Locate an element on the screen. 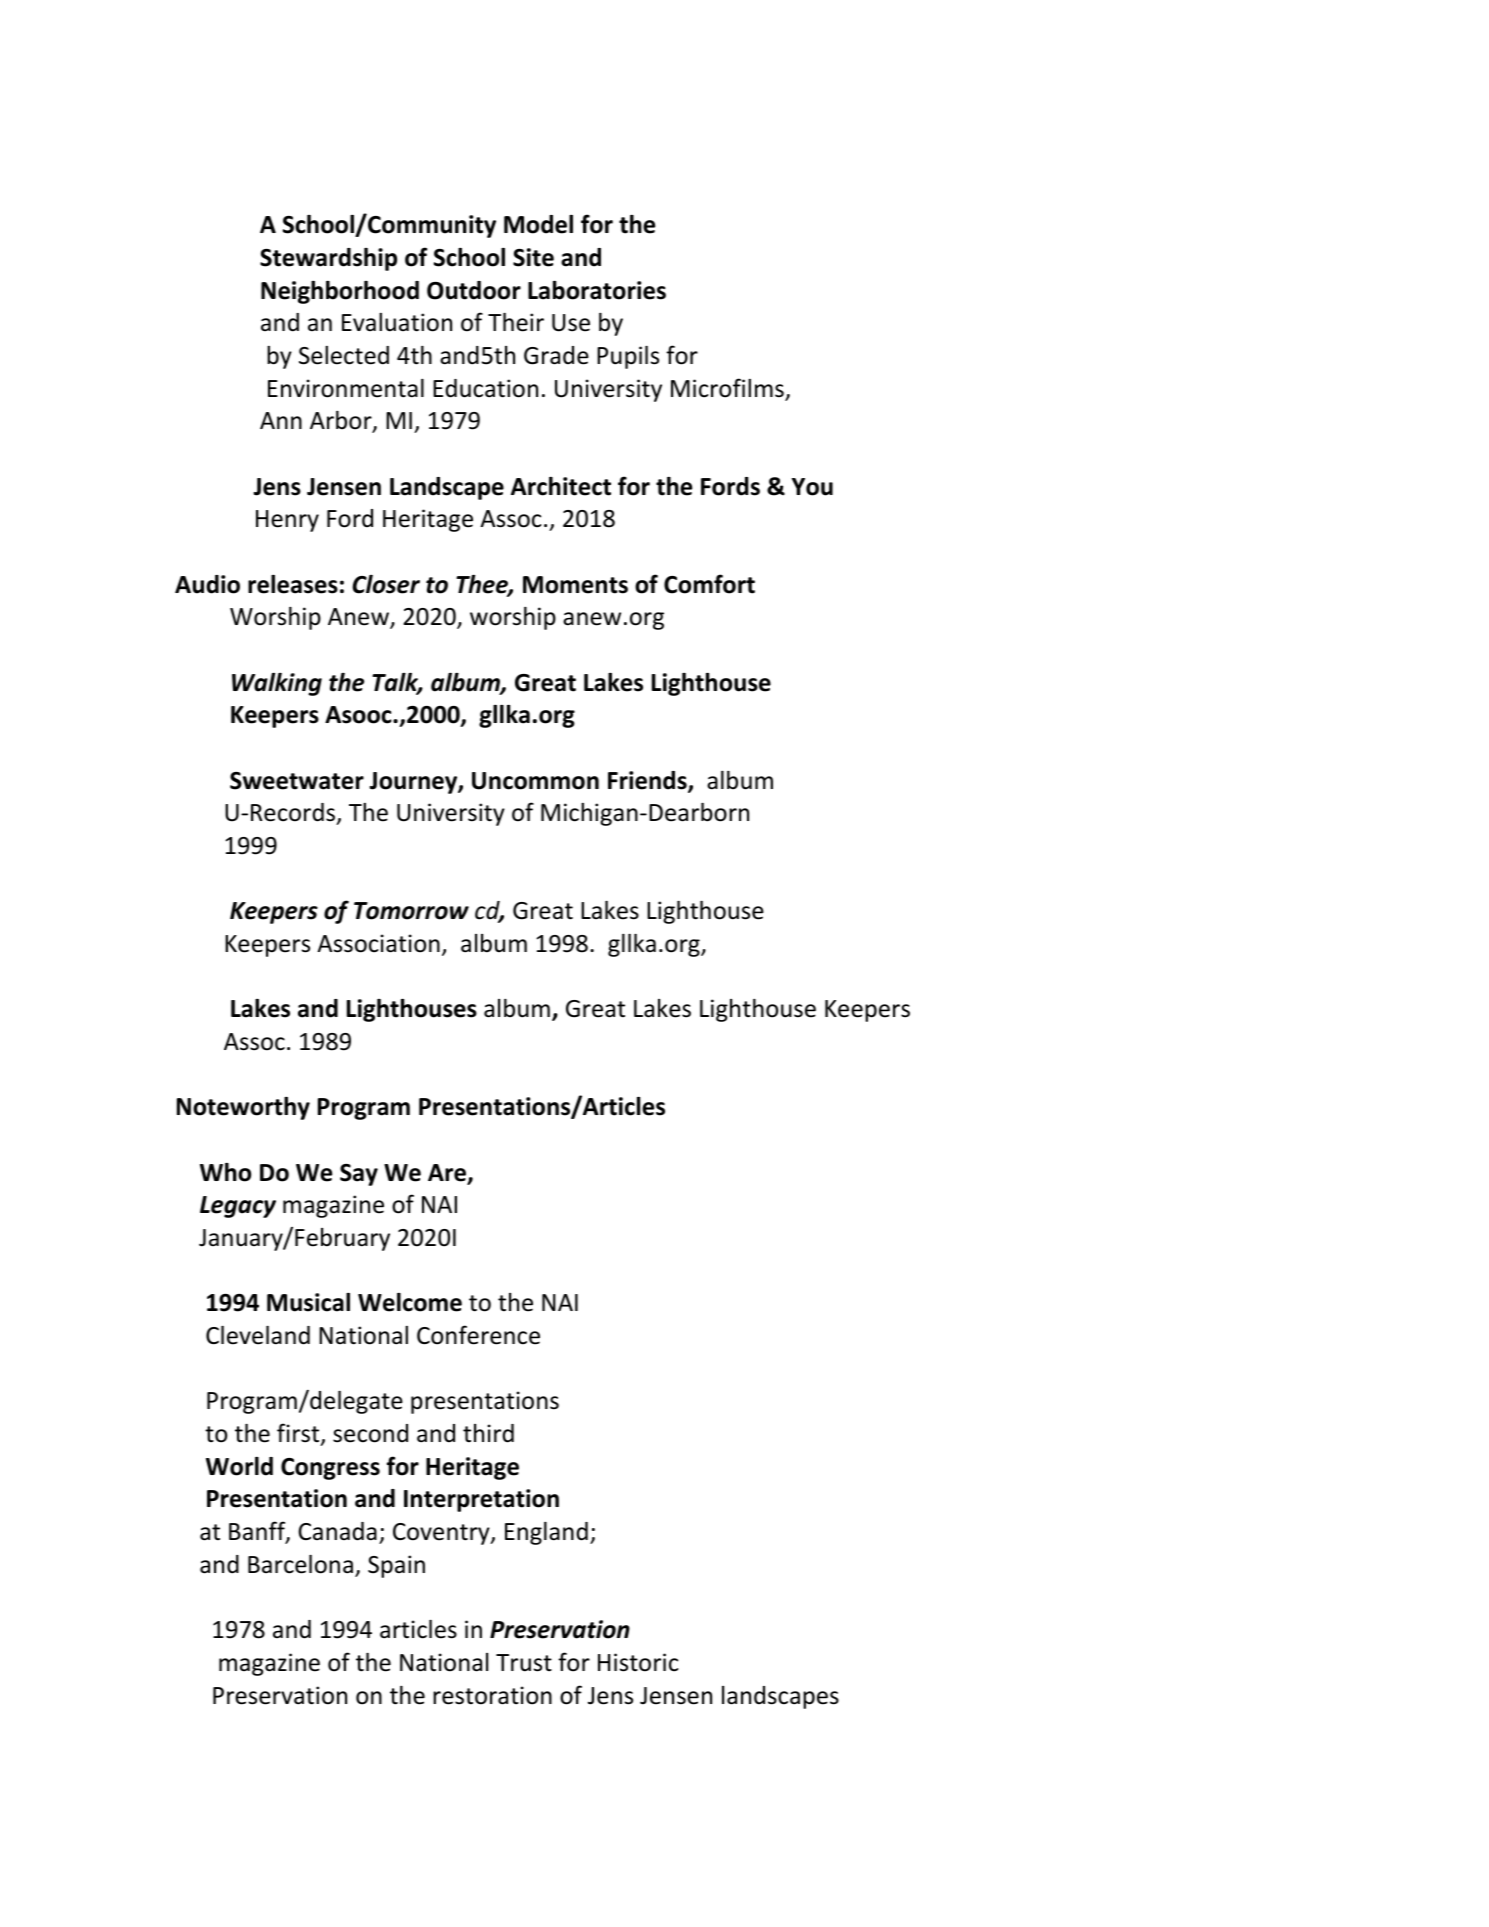 This screenshot has height=1927, width=1489. Stewardship is located at coordinates (328, 259).
